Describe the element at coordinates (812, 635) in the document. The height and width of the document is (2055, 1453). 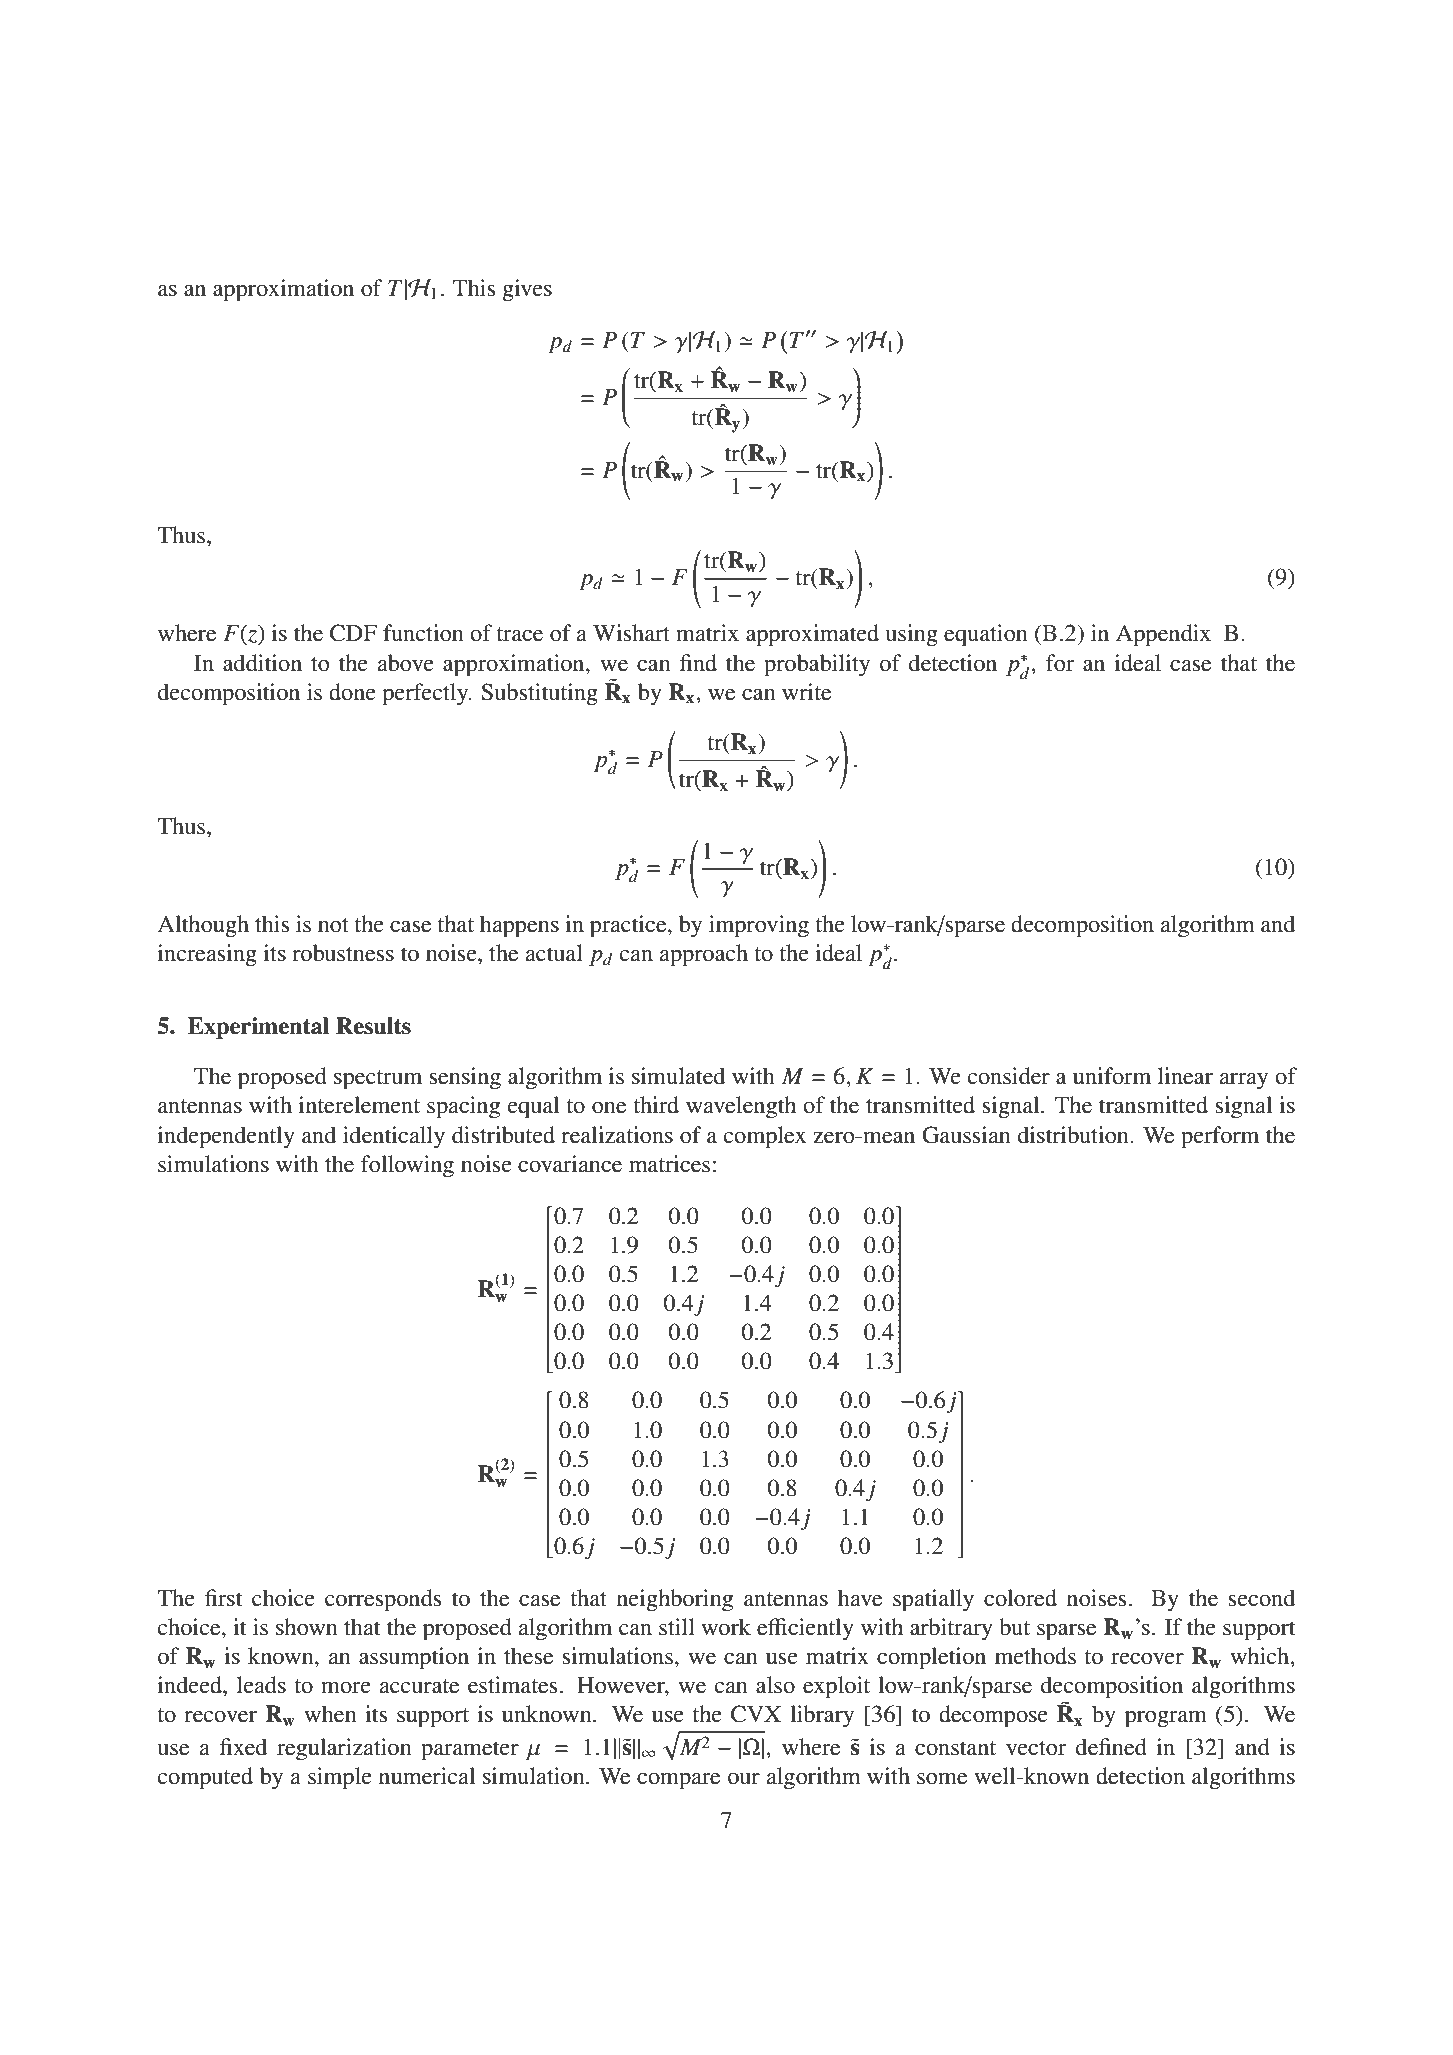
I see `approximated` at that location.
